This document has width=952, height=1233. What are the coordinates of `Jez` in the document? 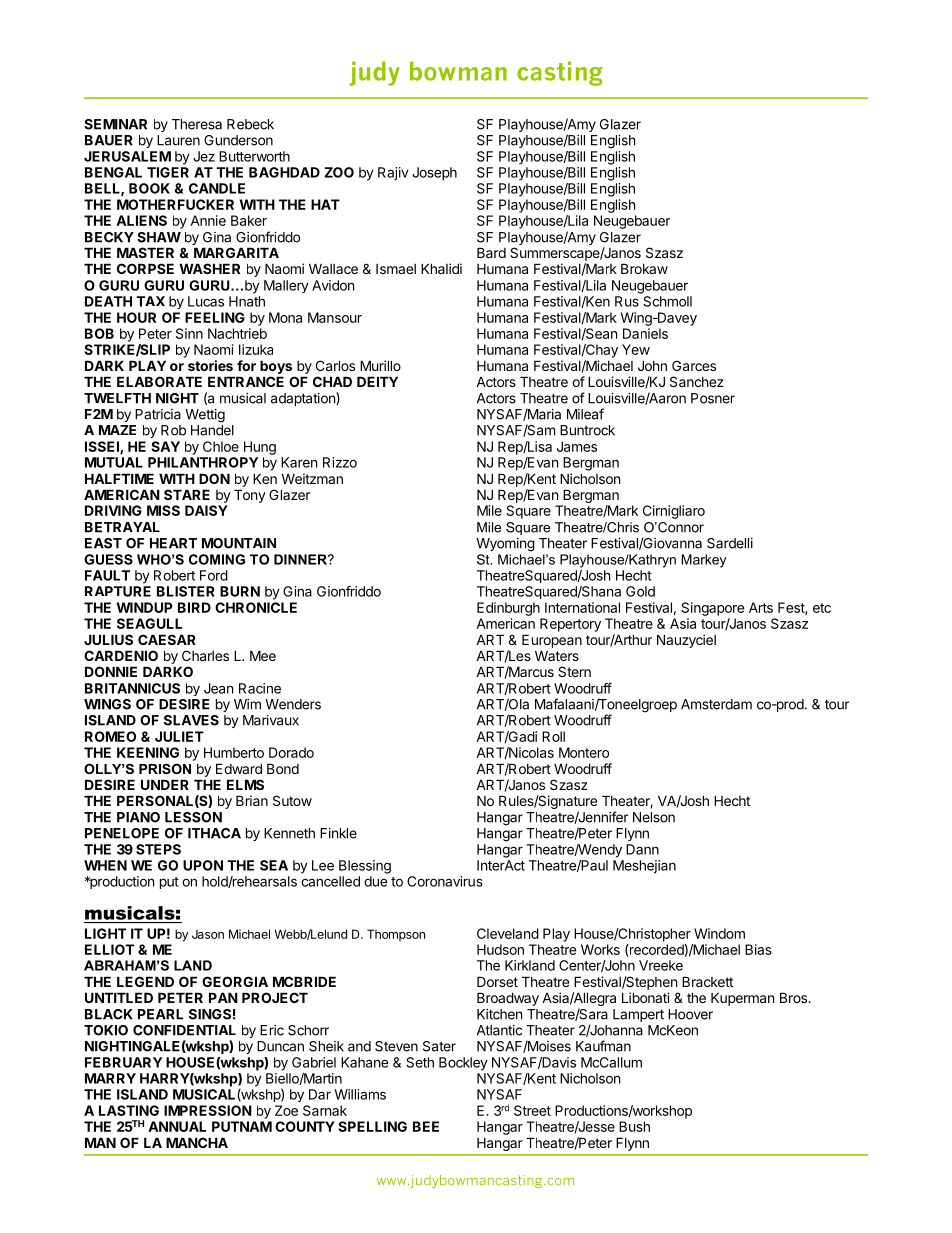 It's located at (204, 156).
